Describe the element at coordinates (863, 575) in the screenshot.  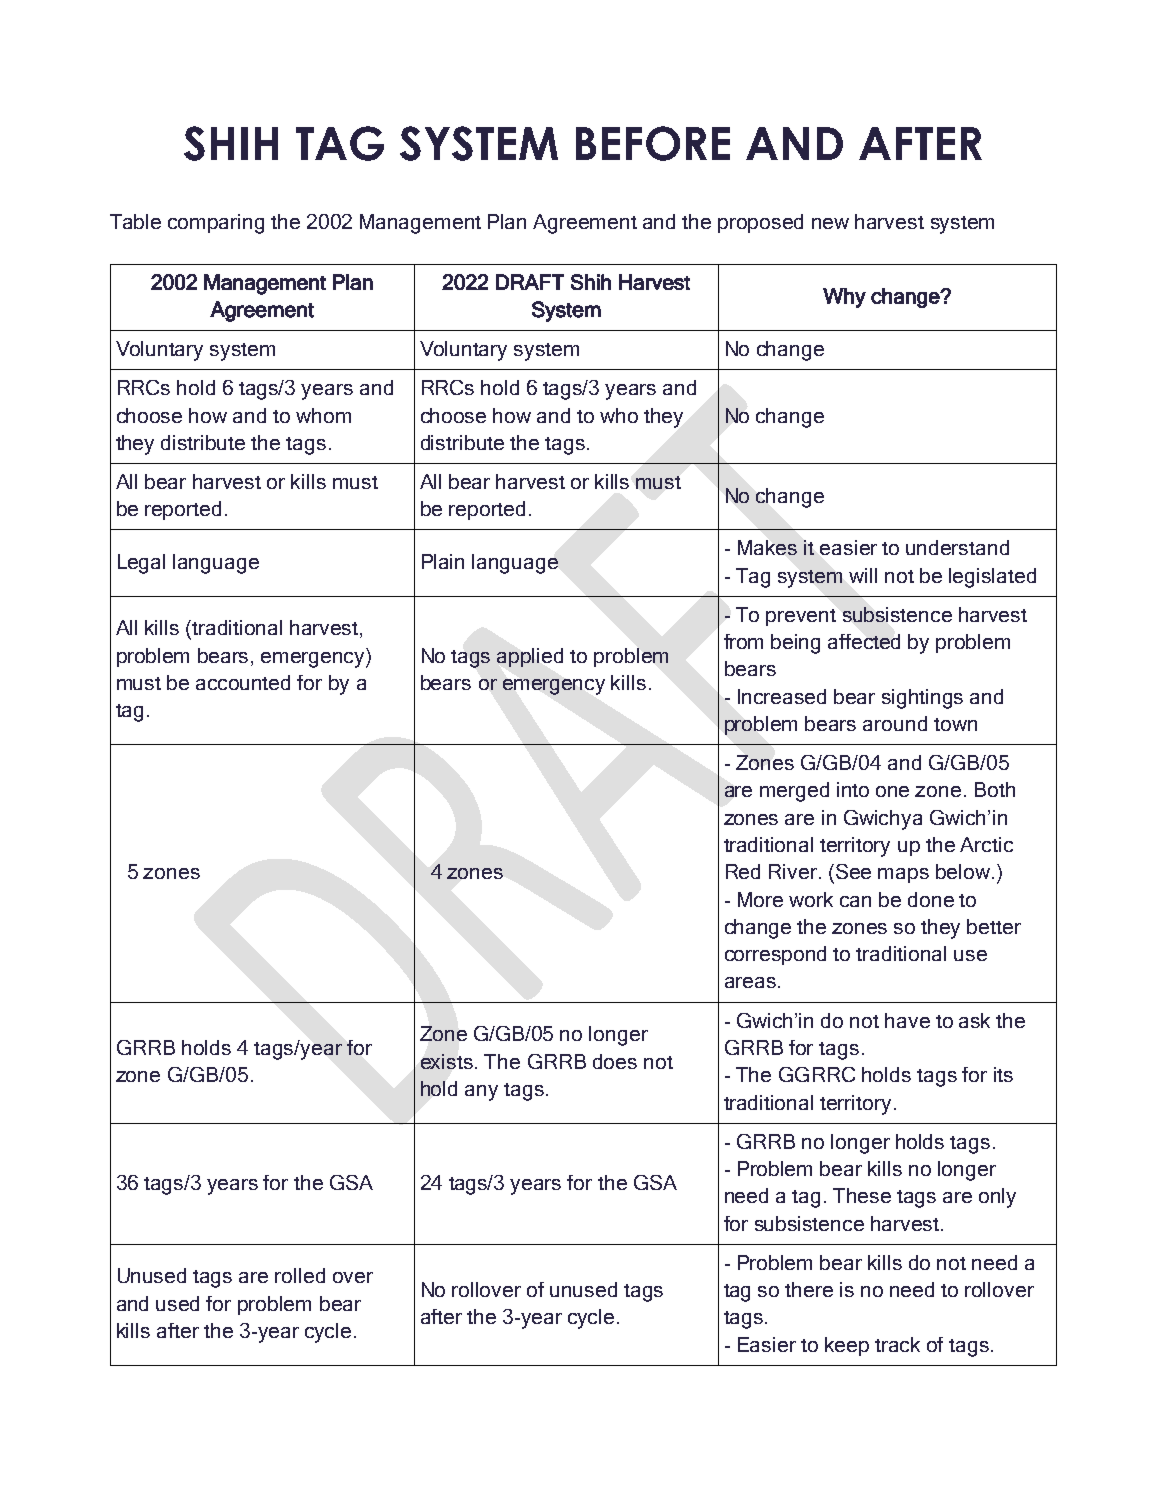
I see `will` at that location.
